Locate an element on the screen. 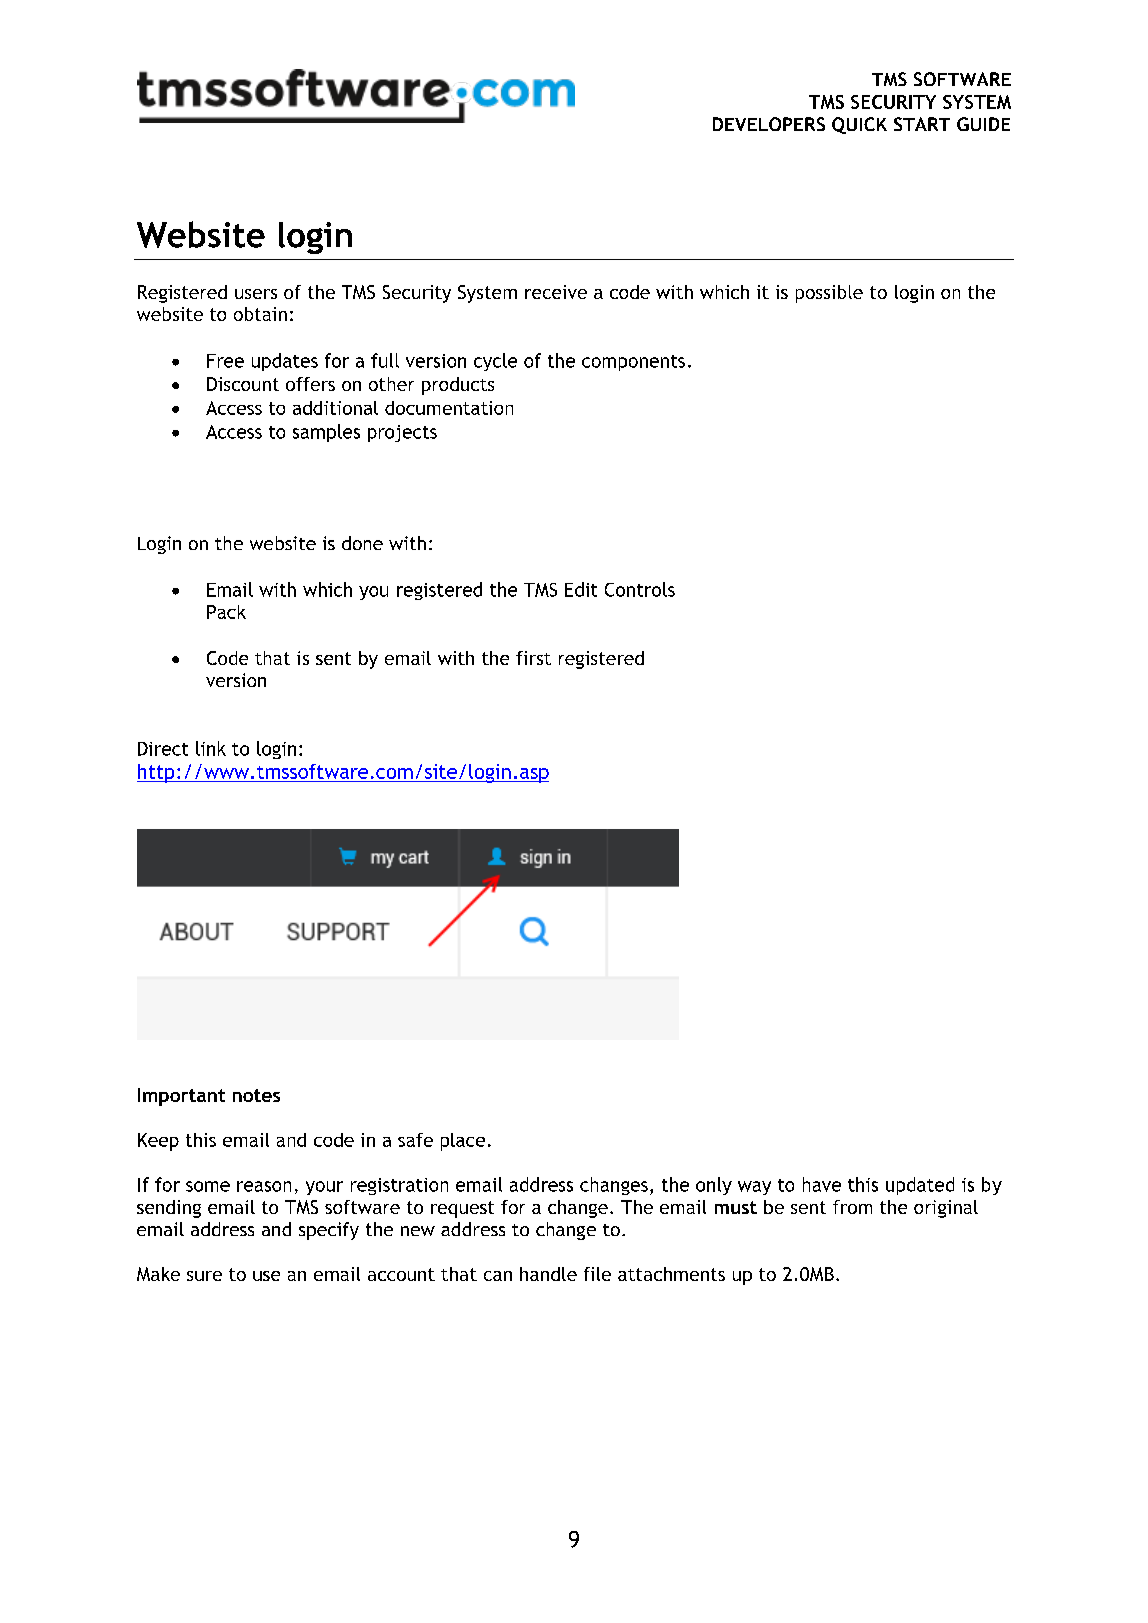 The height and width of the screenshot is (1623, 1148). receive is located at coordinates (556, 292).
